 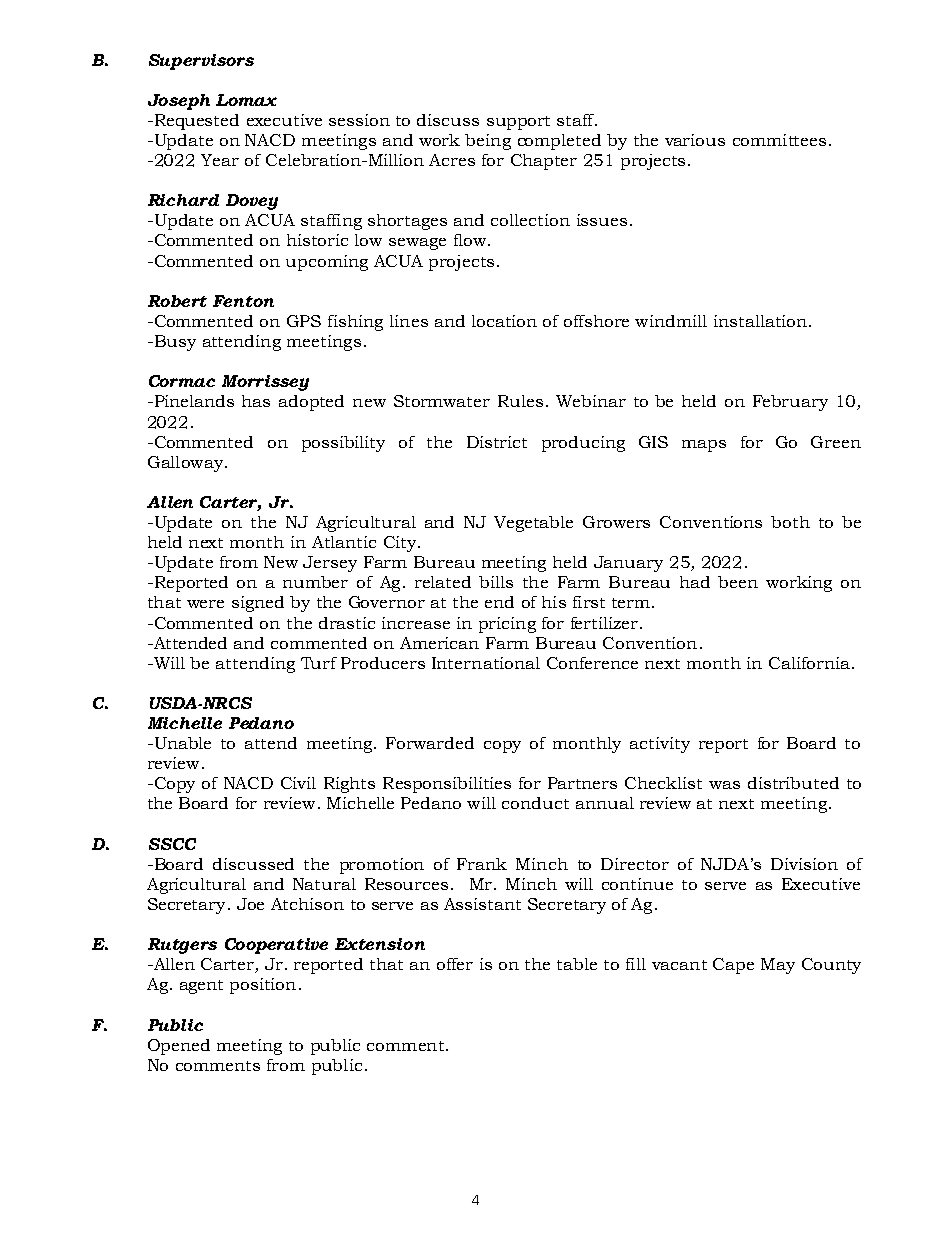 I want to click on conduct, so click(x=535, y=803).
